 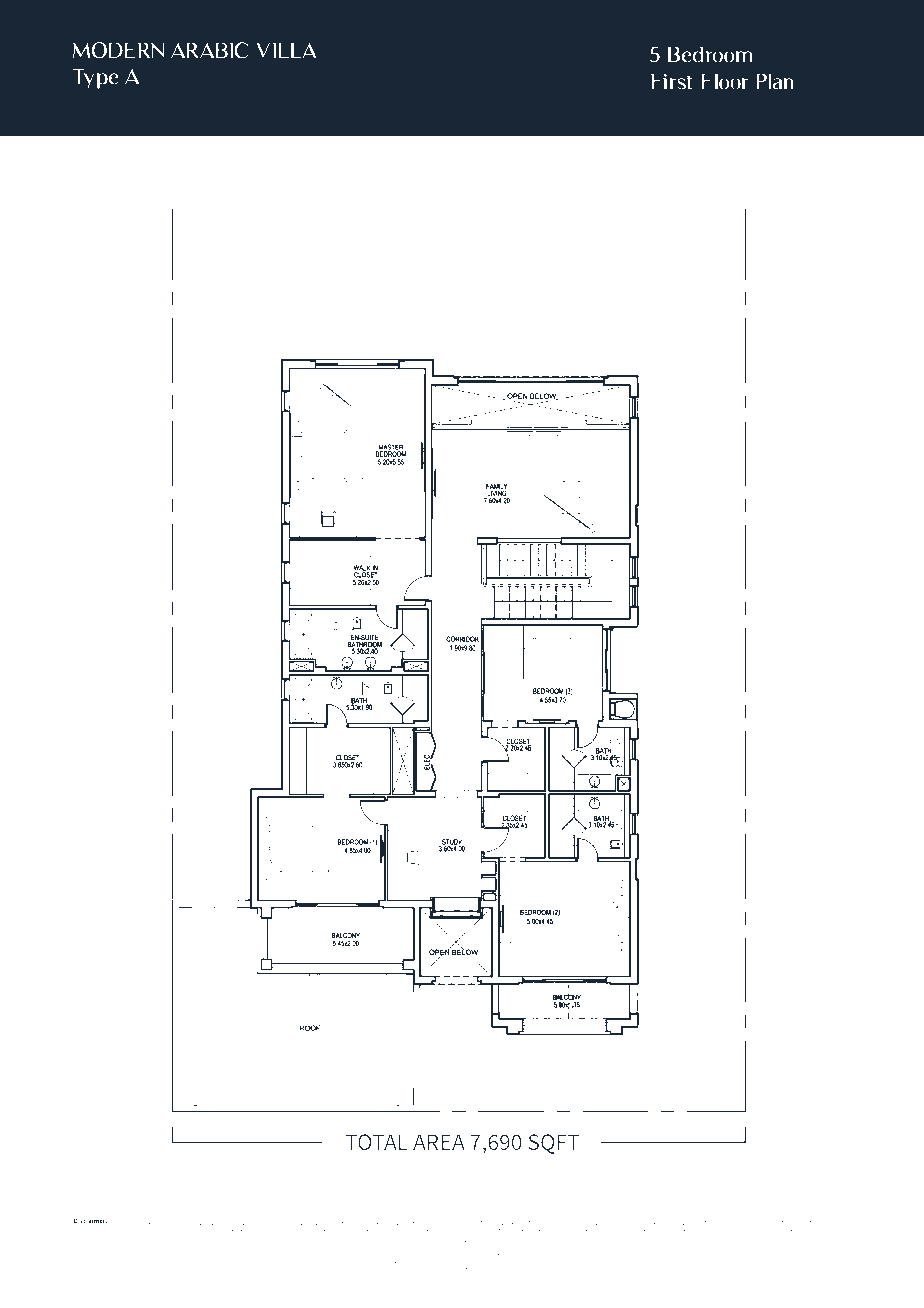 What do you see at coordinates (186, 1261) in the document?
I see `fixtures` at bounding box center [186, 1261].
